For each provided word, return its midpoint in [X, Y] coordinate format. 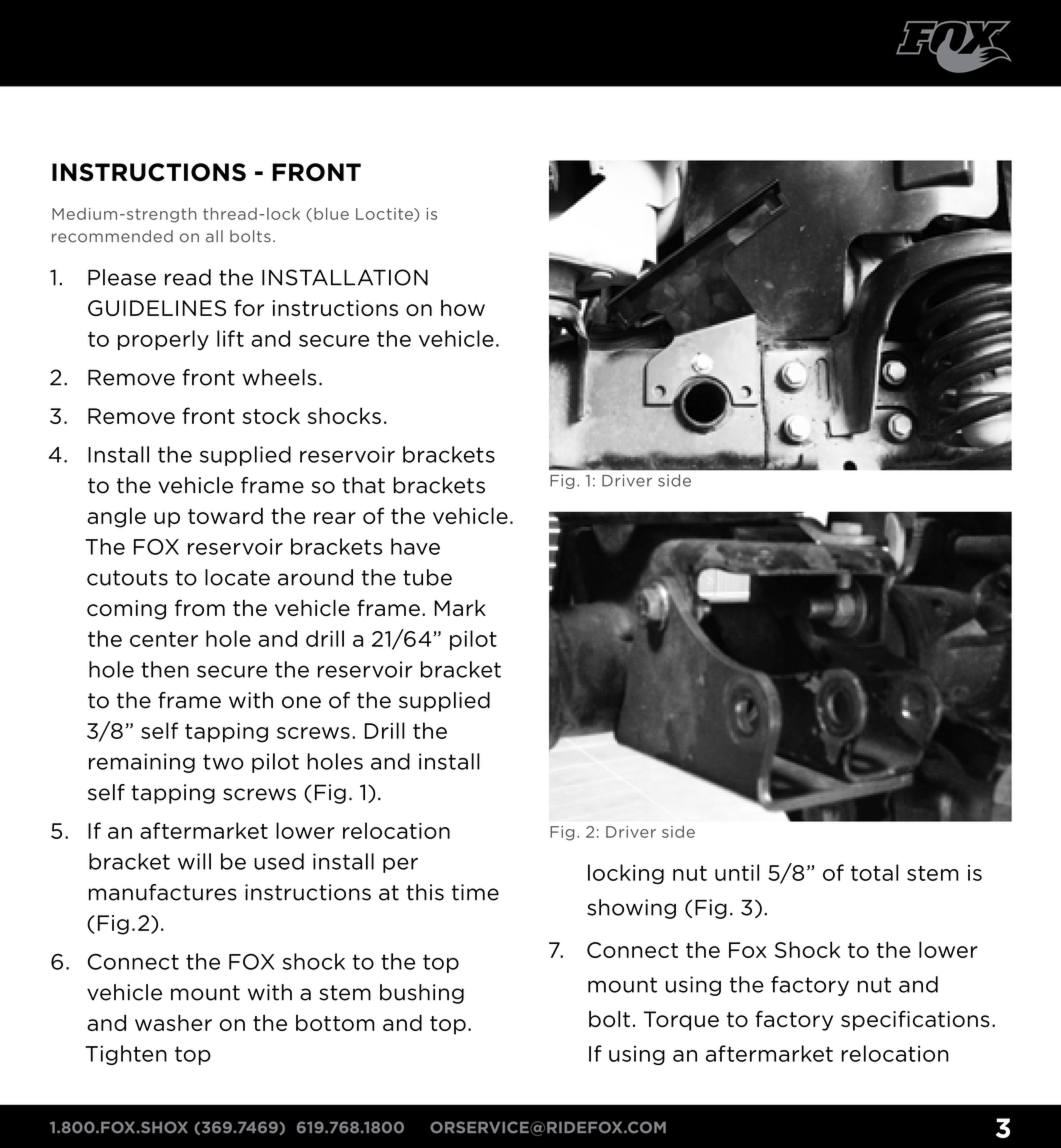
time [475, 892]
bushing [422, 994]
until [737, 872]
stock [271, 415]
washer [173, 1022]
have [415, 546]
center [164, 639]
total [874, 872]
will [194, 861]
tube [427, 577]
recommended [112, 236]
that [363, 485]
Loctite [385, 215]
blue [331, 213]
